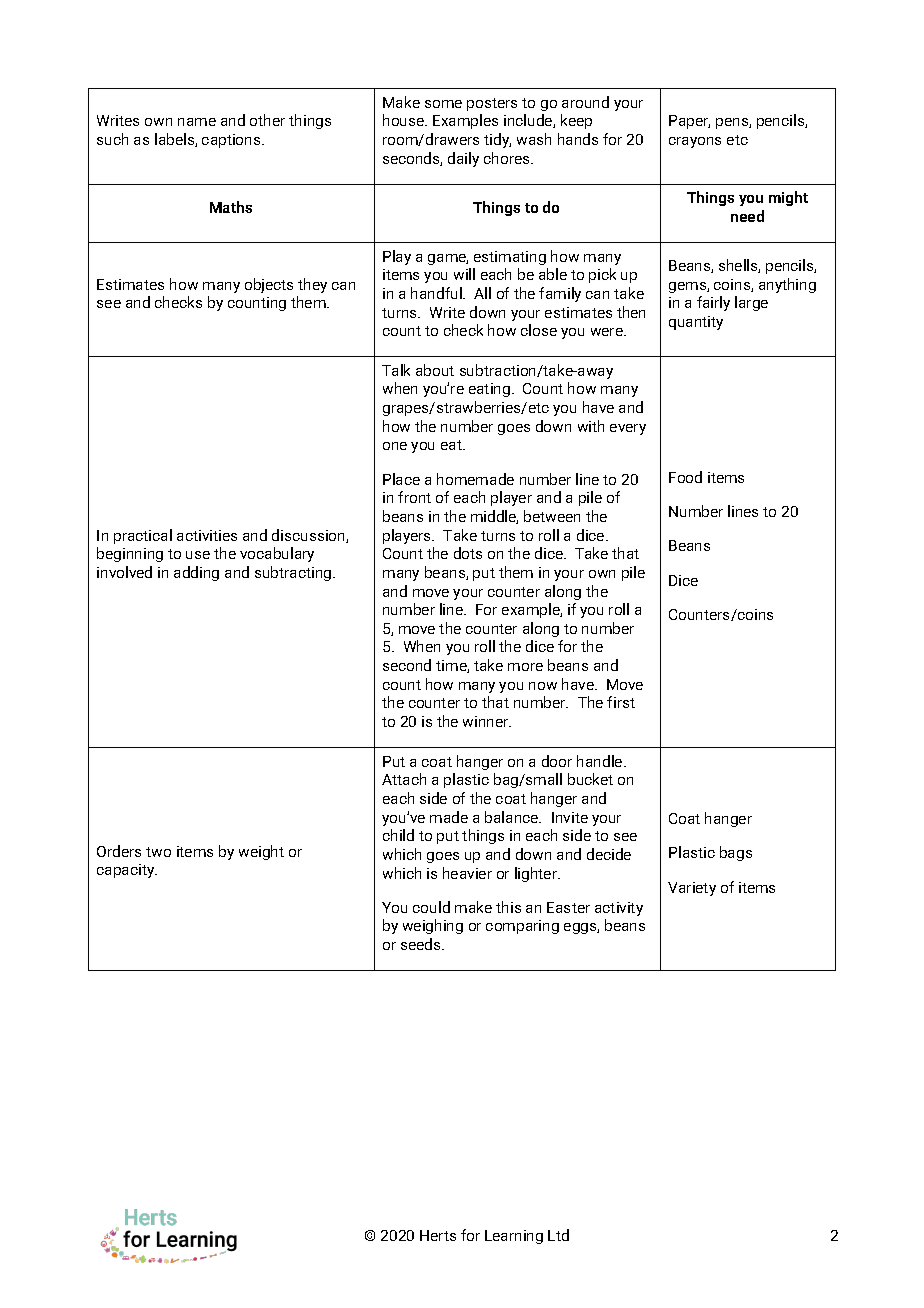 This document has width=924, height=1308. I want to click on adding, so click(196, 573).
